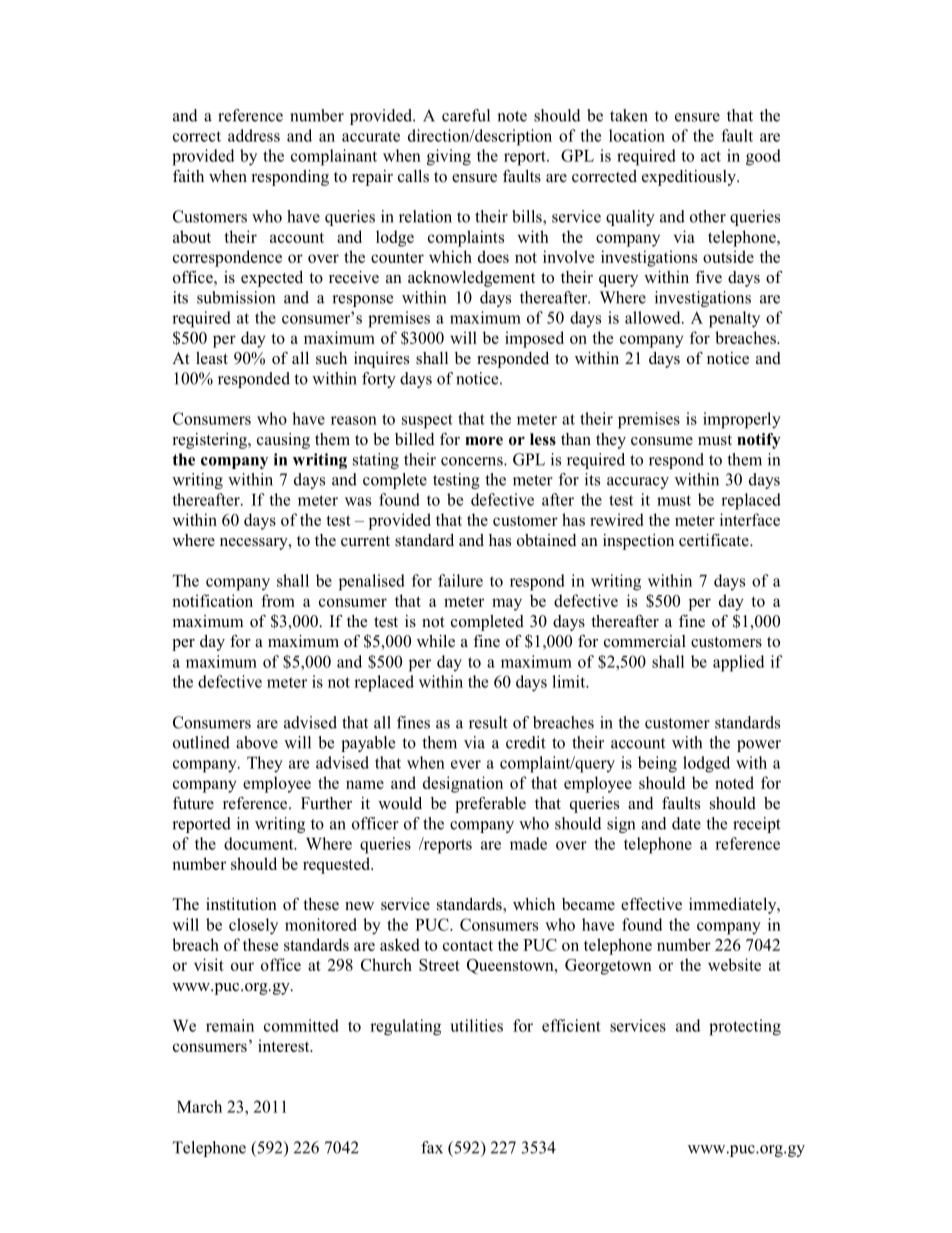 This screenshot has height=1233, width=952. I want to click on March, so click(199, 1106).
